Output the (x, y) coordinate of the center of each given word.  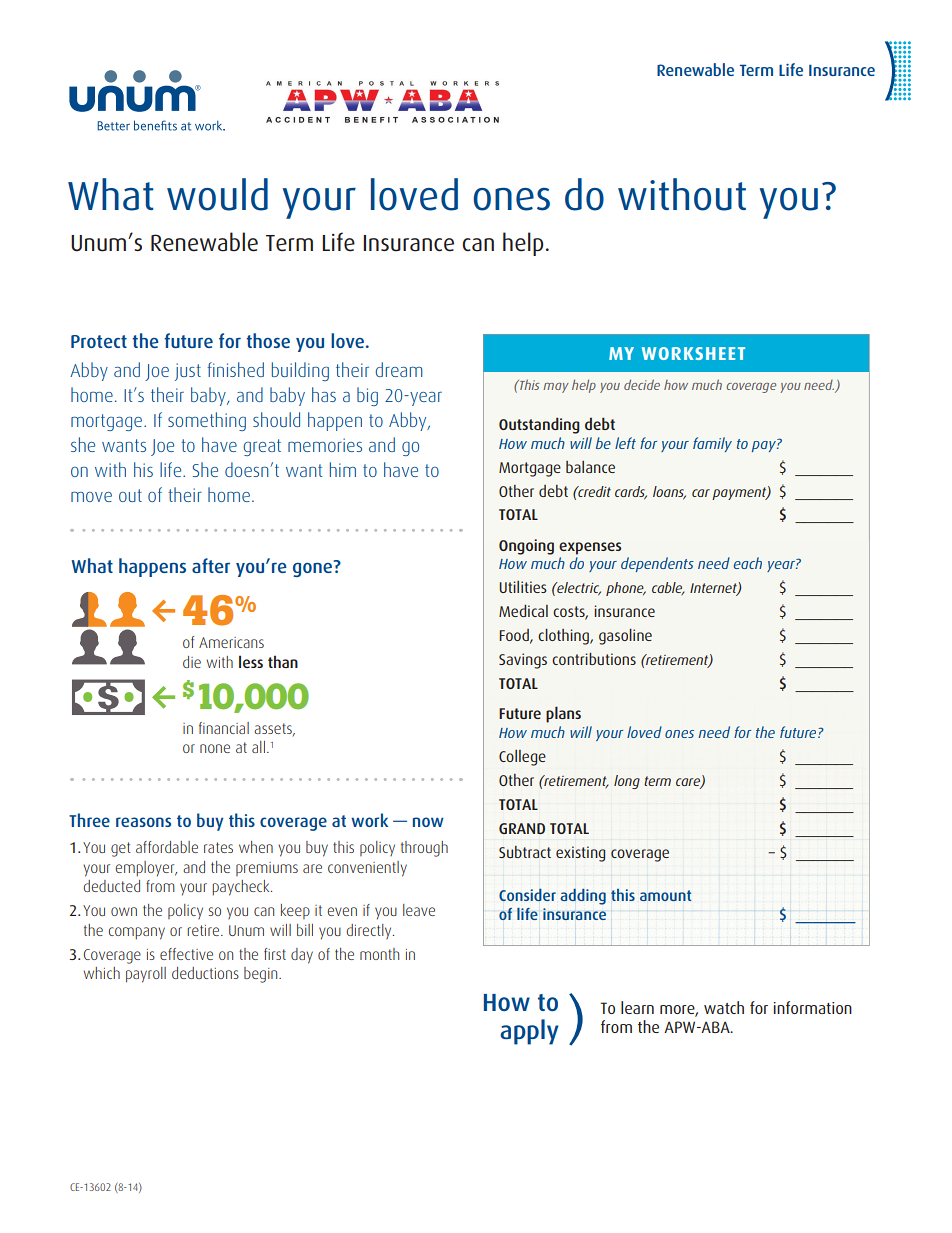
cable (668, 588)
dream (399, 369)
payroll (146, 975)
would (217, 194)
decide (642, 384)
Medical (523, 611)
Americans (231, 642)
